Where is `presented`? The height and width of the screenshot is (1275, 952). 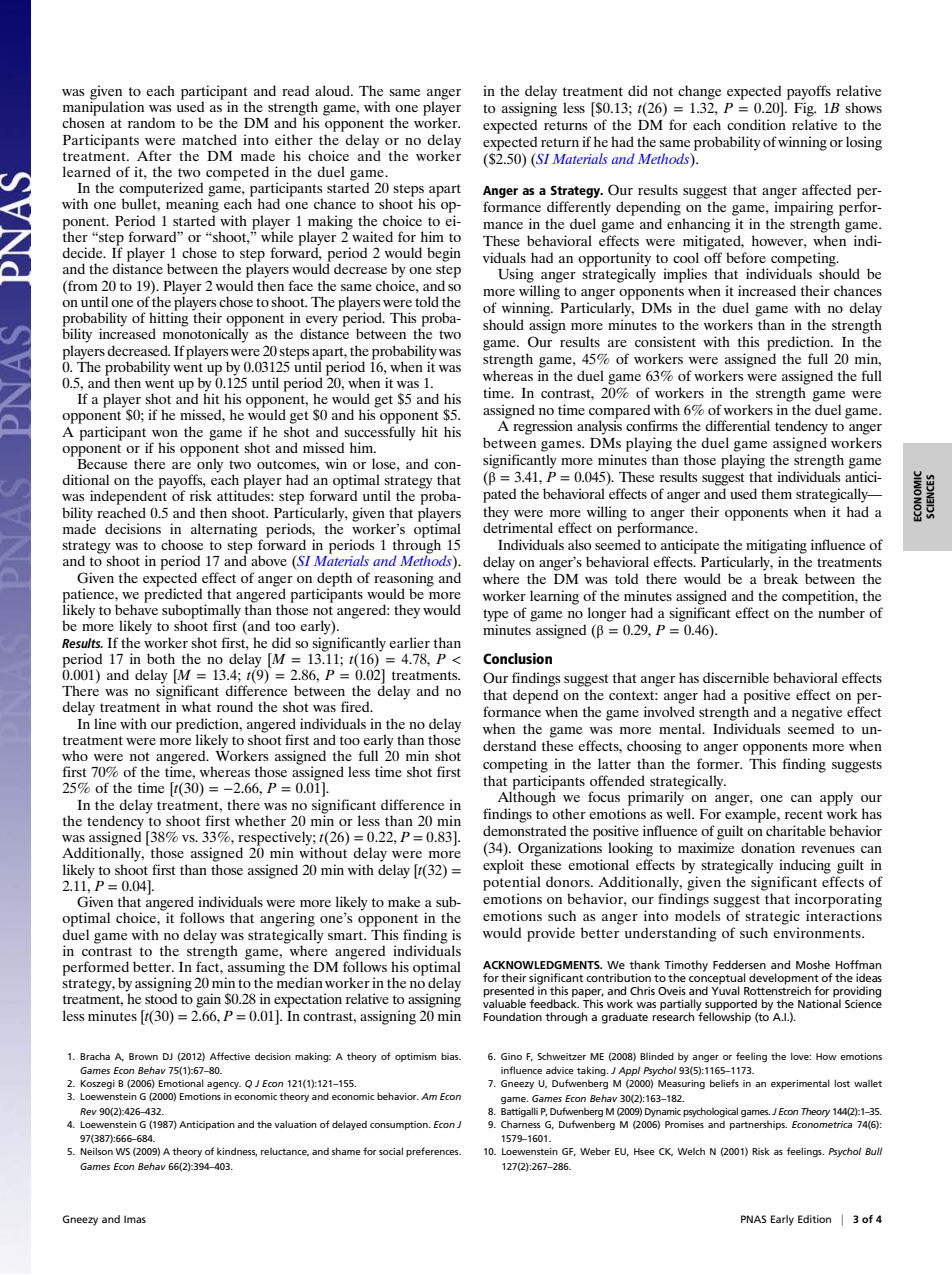 presented is located at coordinates (508, 992).
